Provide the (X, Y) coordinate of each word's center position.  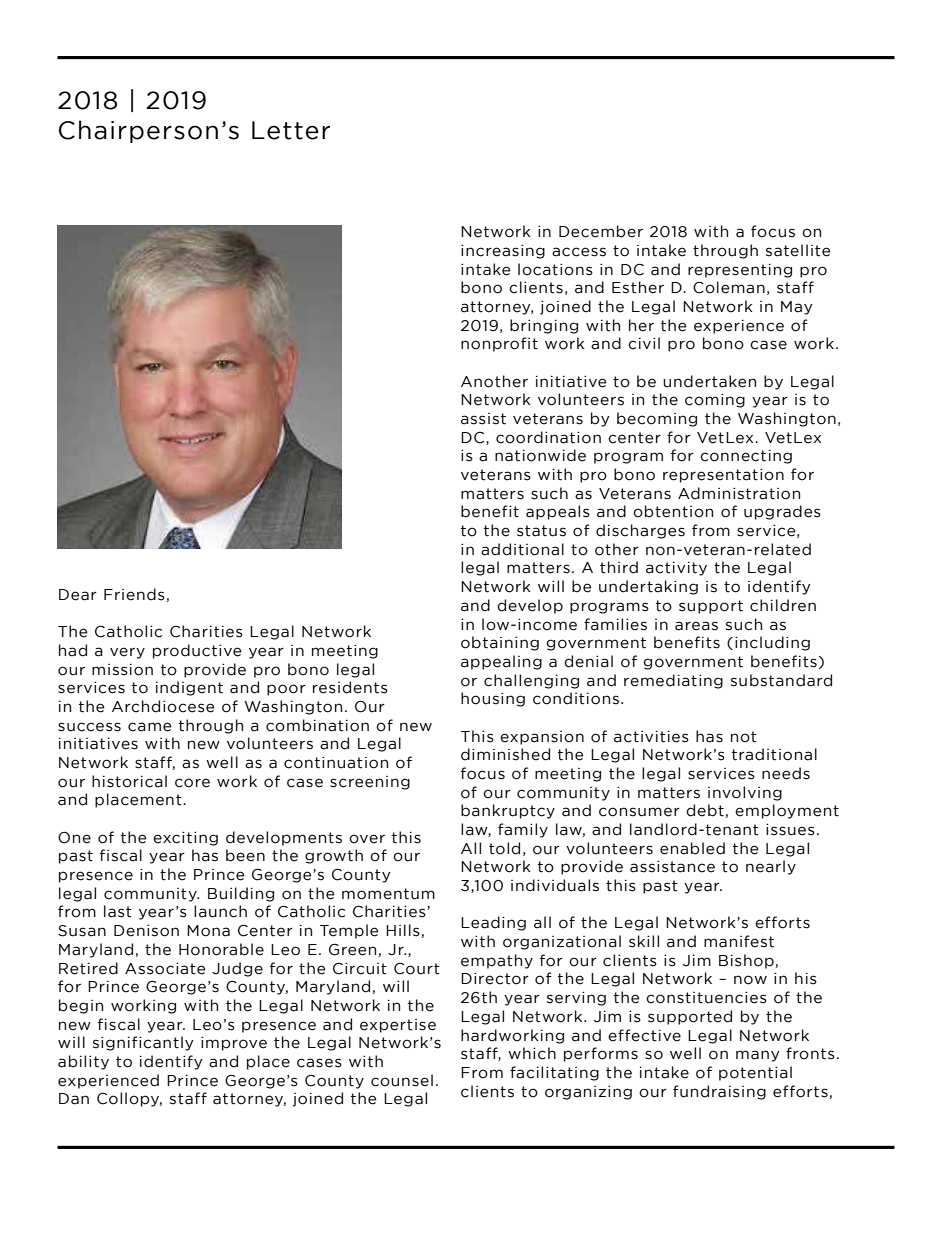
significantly (143, 1043)
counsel (402, 1080)
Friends (135, 595)
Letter (291, 130)
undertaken (709, 381)
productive (197, 651)
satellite (798, 250)
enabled (692, 848)
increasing (503, 252)
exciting (185, 839)
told (504, 848)
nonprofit (499, 344)
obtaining (500, 643)
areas (696, 626)
